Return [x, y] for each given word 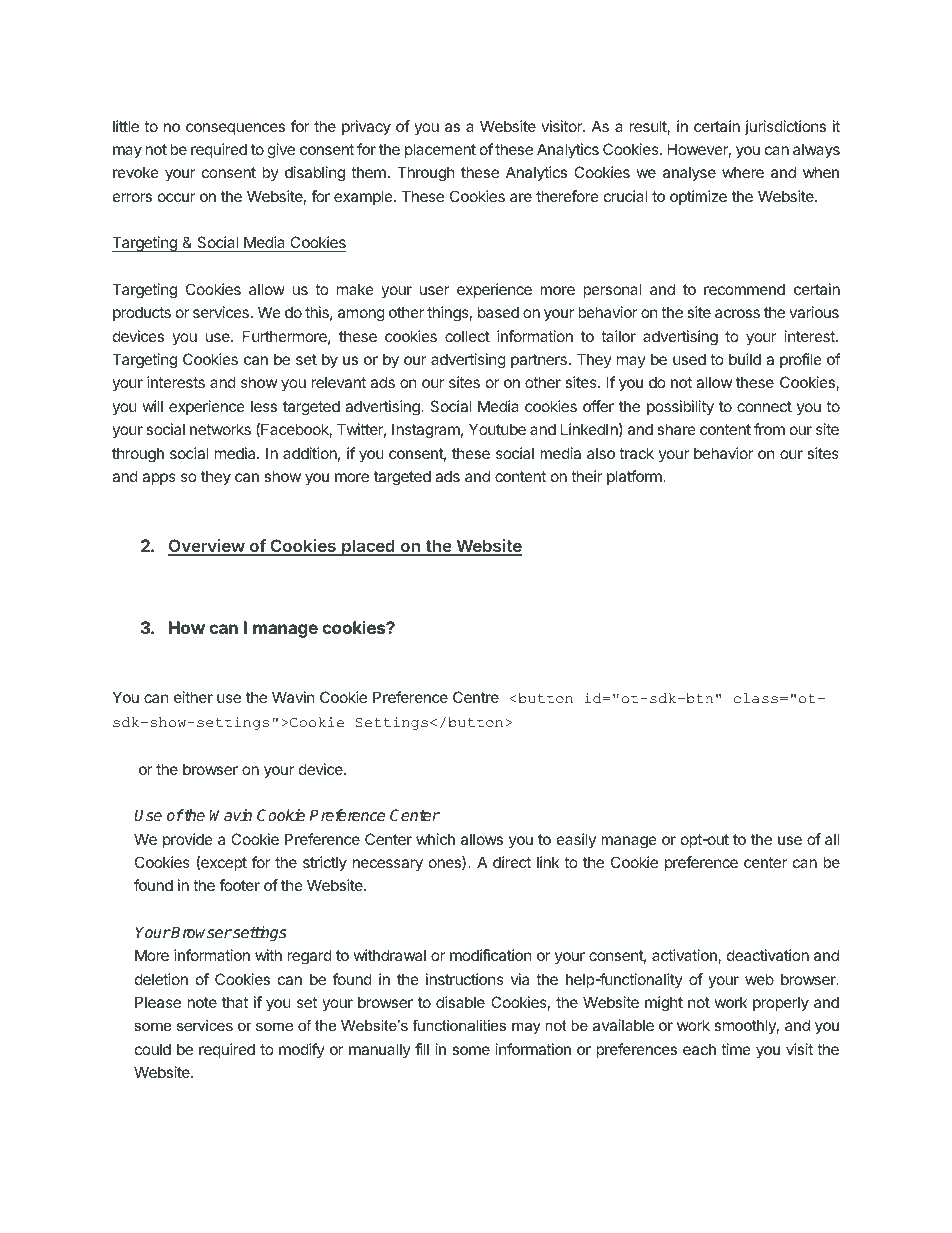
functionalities [459, 1025]
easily [576, 840]
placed [368, 547]
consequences [235, 129]
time [736, 1049]
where [743, 172]
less [264, 406]
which [435, 839]
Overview [207, 547]
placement [440, 150]
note [202, 1002]
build [745, 359]
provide [188, 840]
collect [467, 336]
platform [635, 477]
